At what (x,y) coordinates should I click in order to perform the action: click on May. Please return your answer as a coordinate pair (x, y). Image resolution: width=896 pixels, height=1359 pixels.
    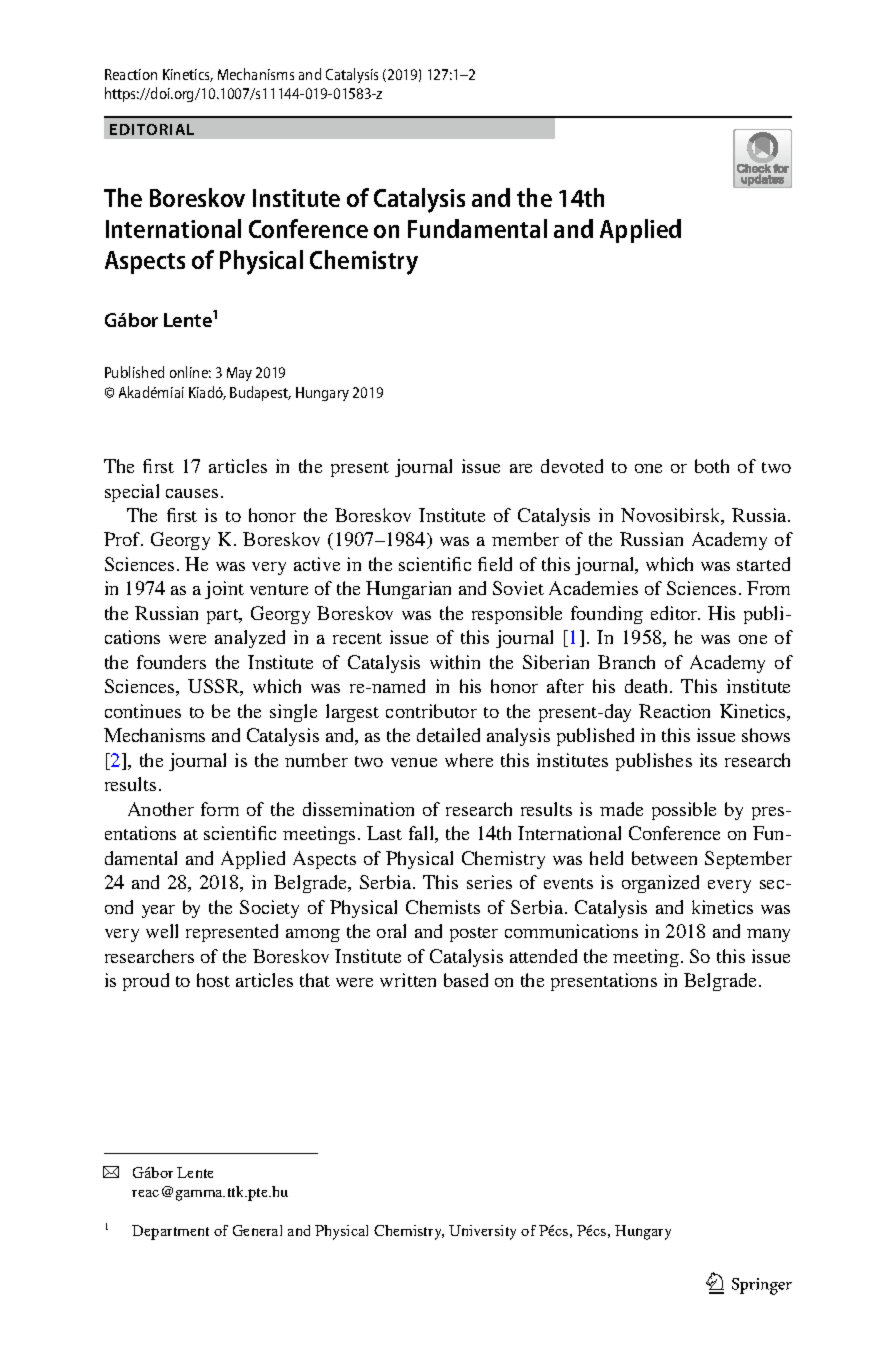
    Looking at the image, I should click on (239, 374).
